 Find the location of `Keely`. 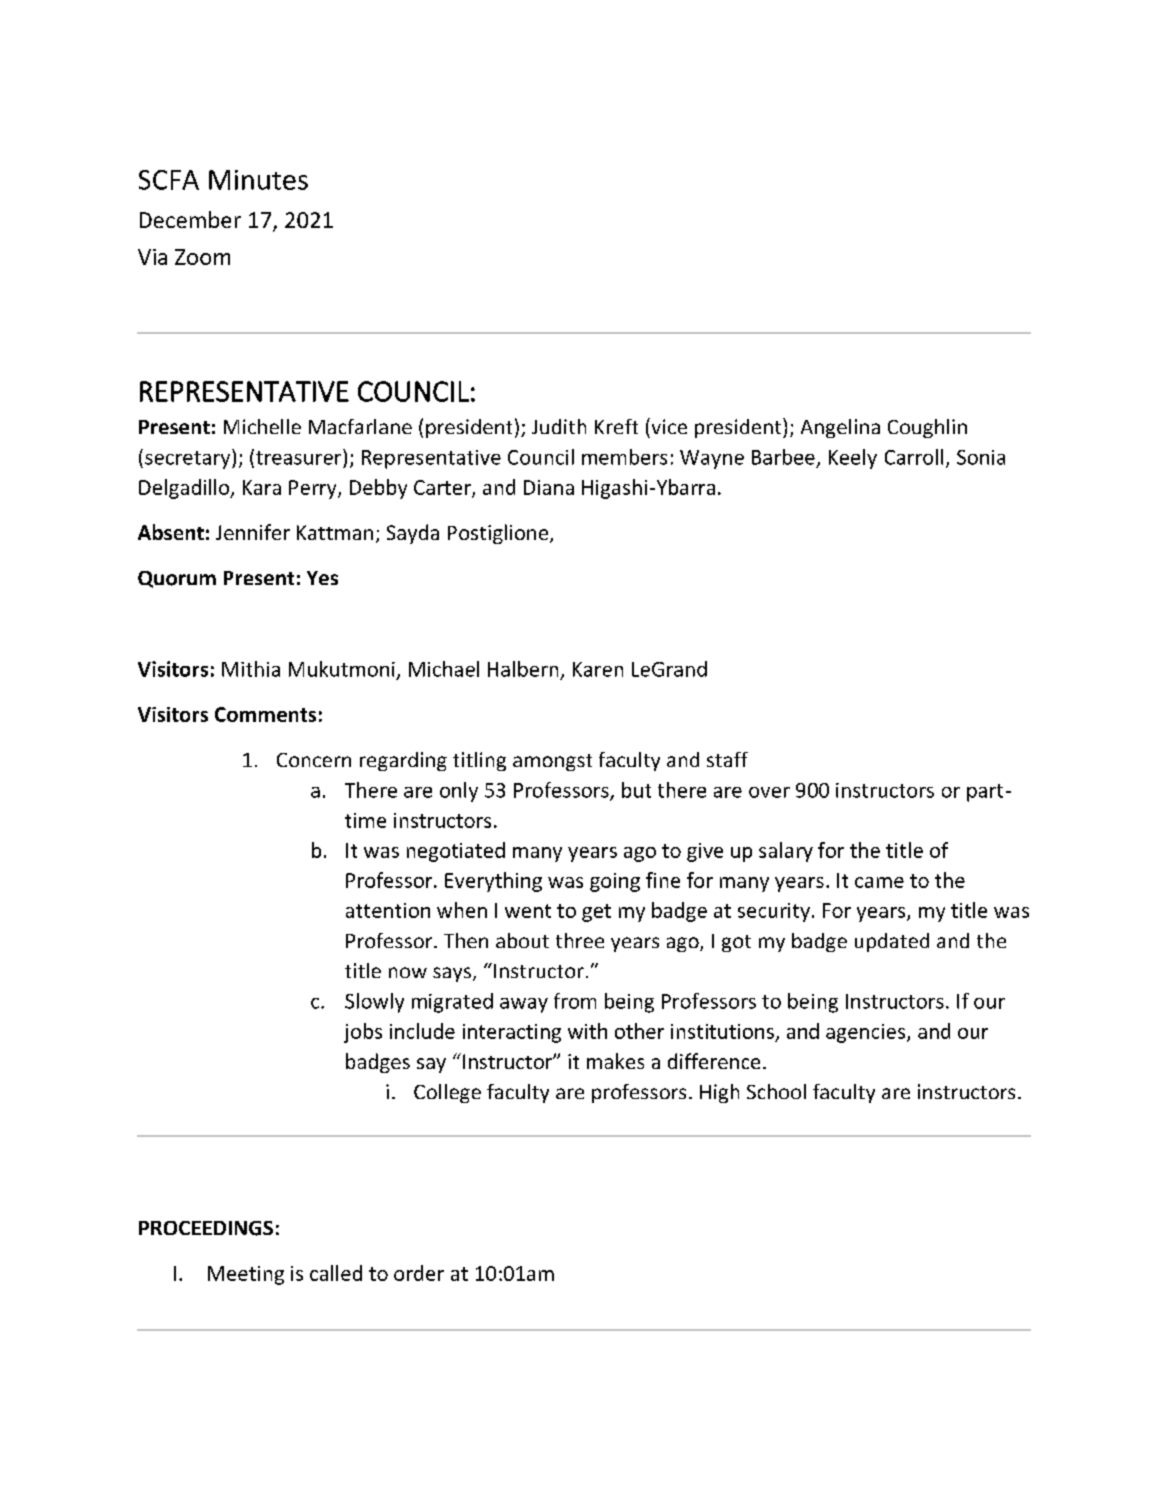

Keely is located at coordinates (853, 459).
